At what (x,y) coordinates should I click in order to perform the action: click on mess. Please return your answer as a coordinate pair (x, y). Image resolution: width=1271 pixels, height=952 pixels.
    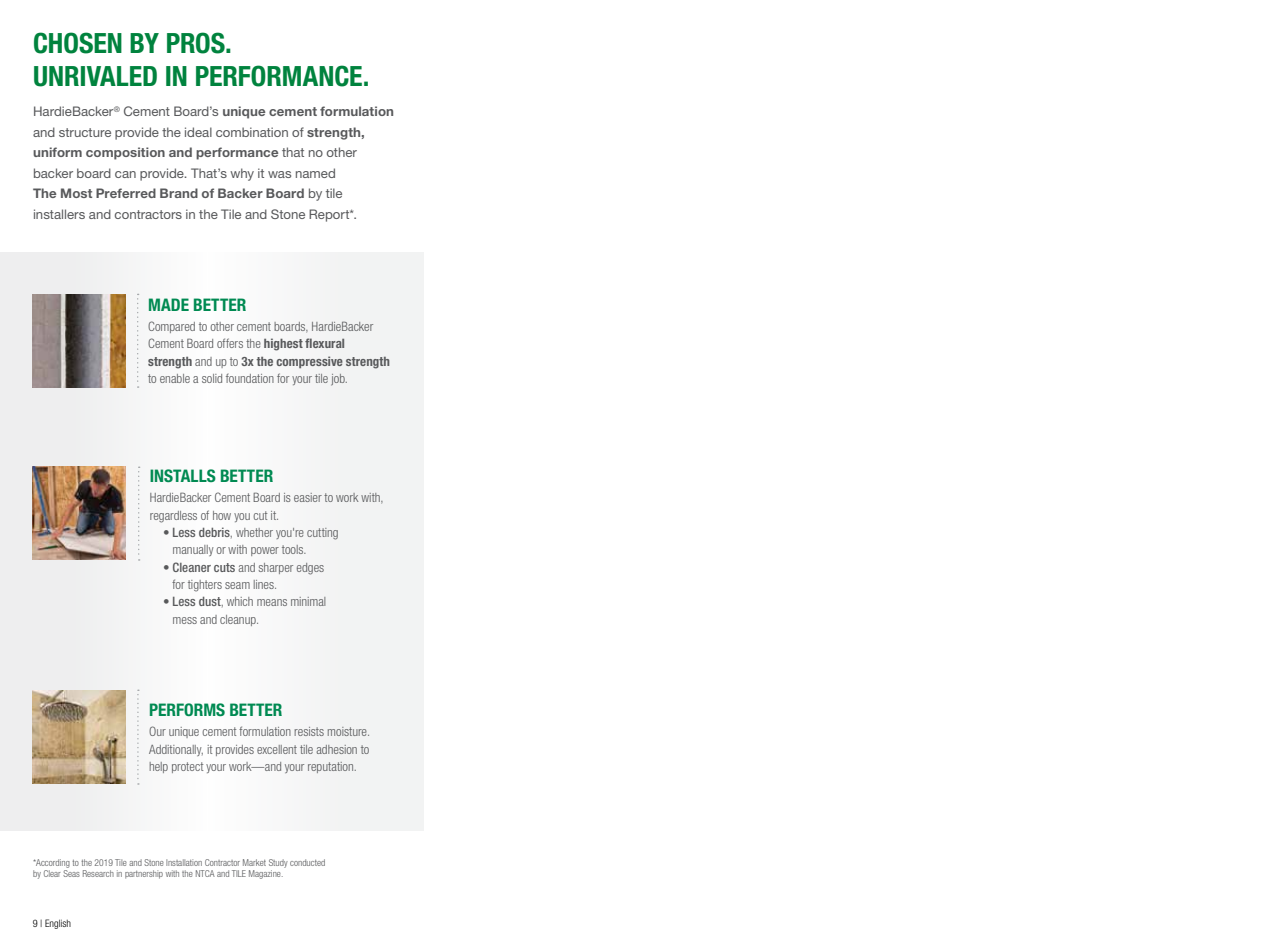
    Looking at the image, I should click on (185, 620).
